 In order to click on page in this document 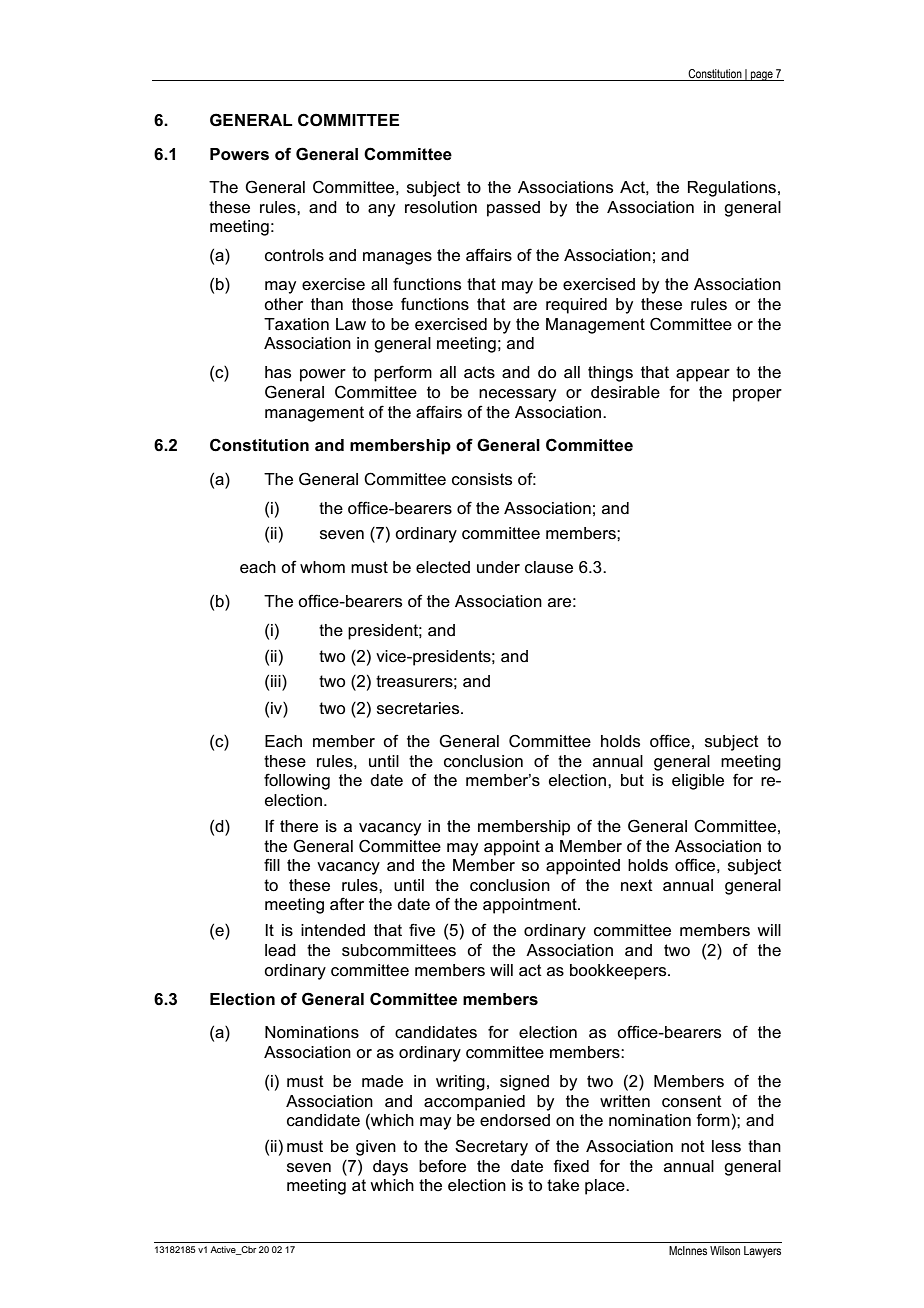, I will do `click(762, 76)`.
